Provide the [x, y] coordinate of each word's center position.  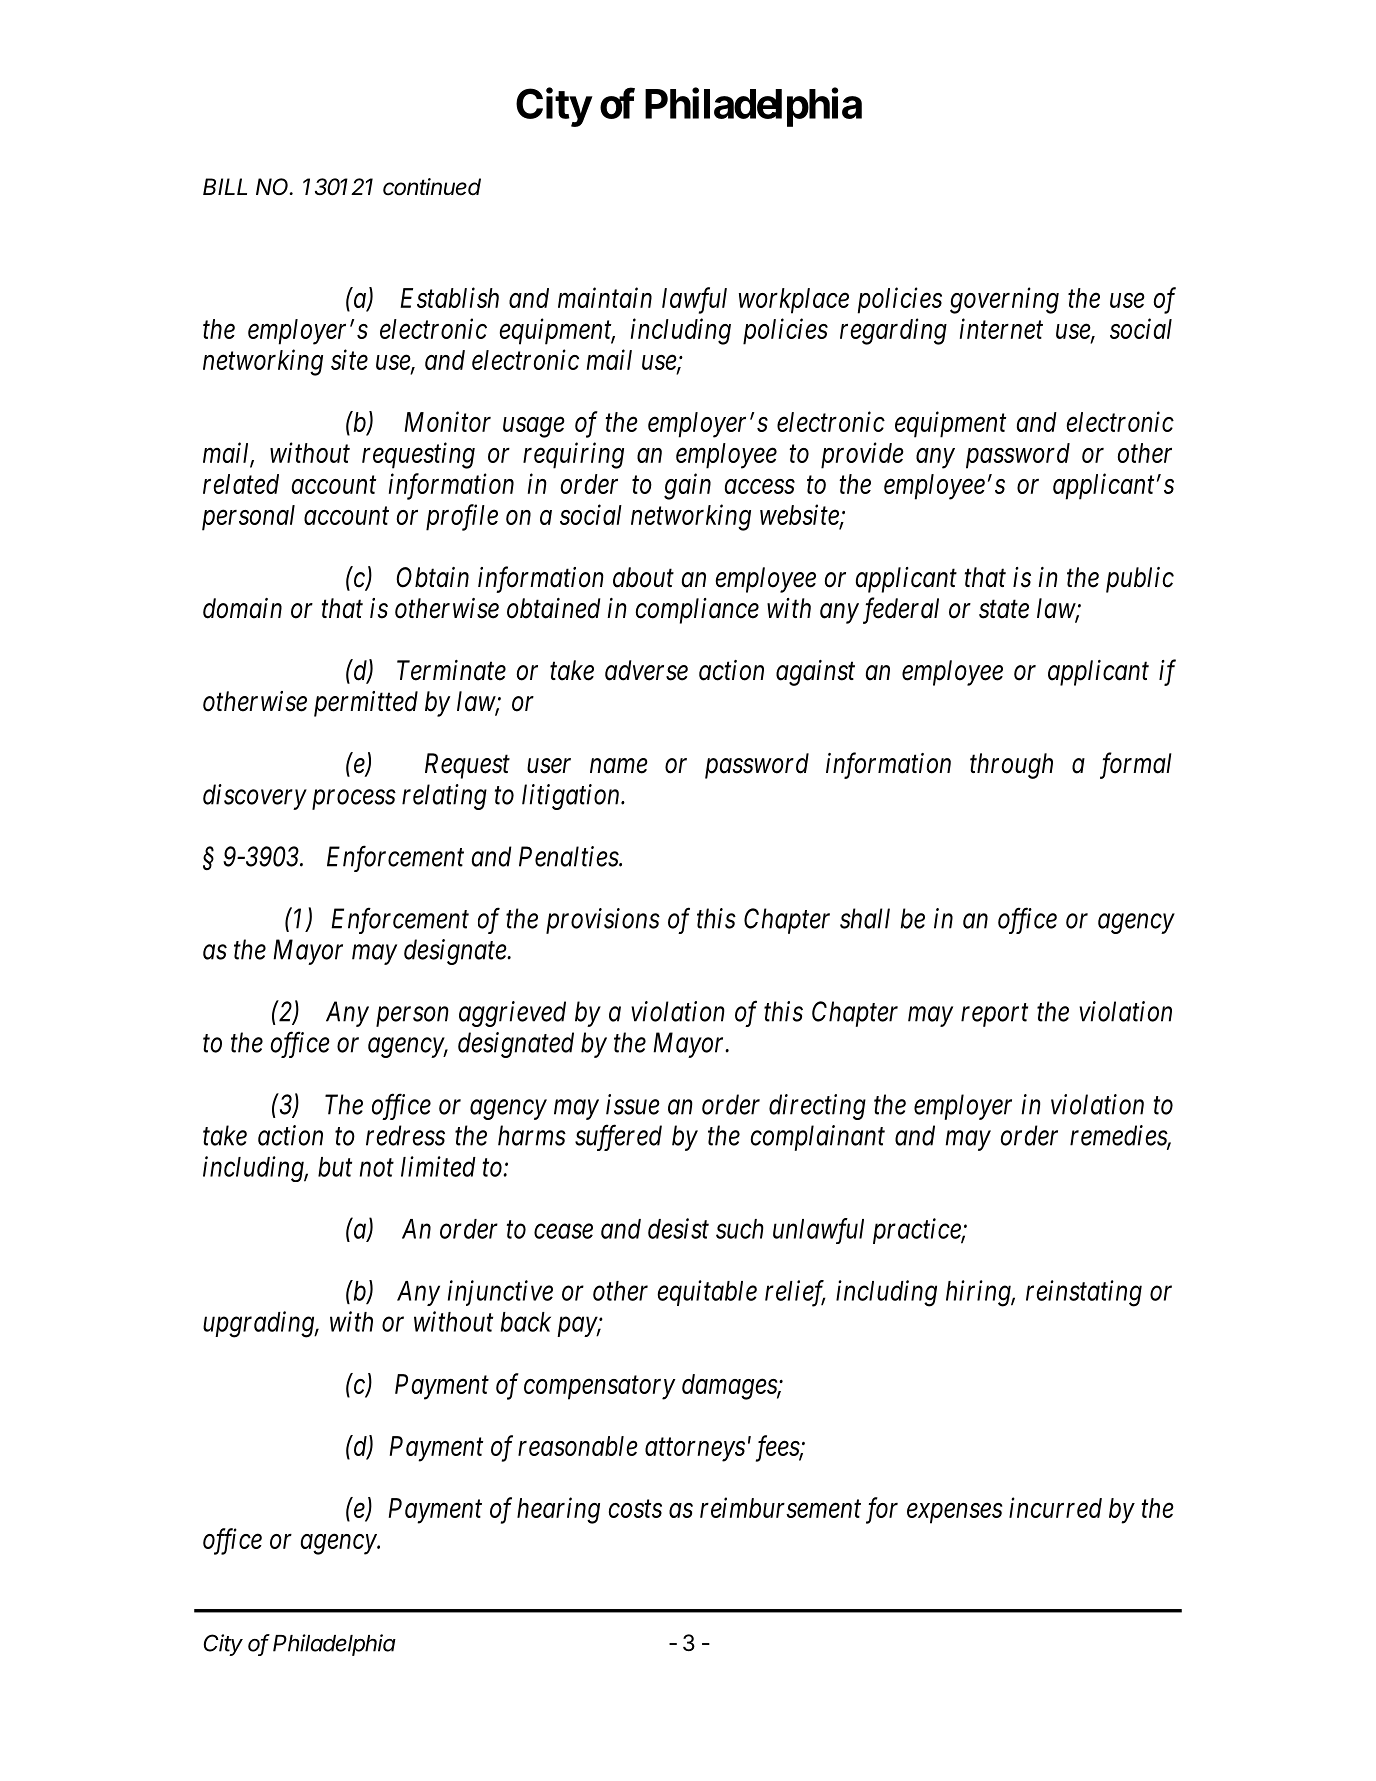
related [241, 484]
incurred [1055, 1507]
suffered [618, 1137]
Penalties [569, 856]
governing [1004, 301]
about [643, 577]
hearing [558, 1510]
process [354, 800]
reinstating [1084, 1293]
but [335, 1167]
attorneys [695, 1450]
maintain [605, 298]
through [1011, 766]
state [1004, 610]
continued [432, 187]
